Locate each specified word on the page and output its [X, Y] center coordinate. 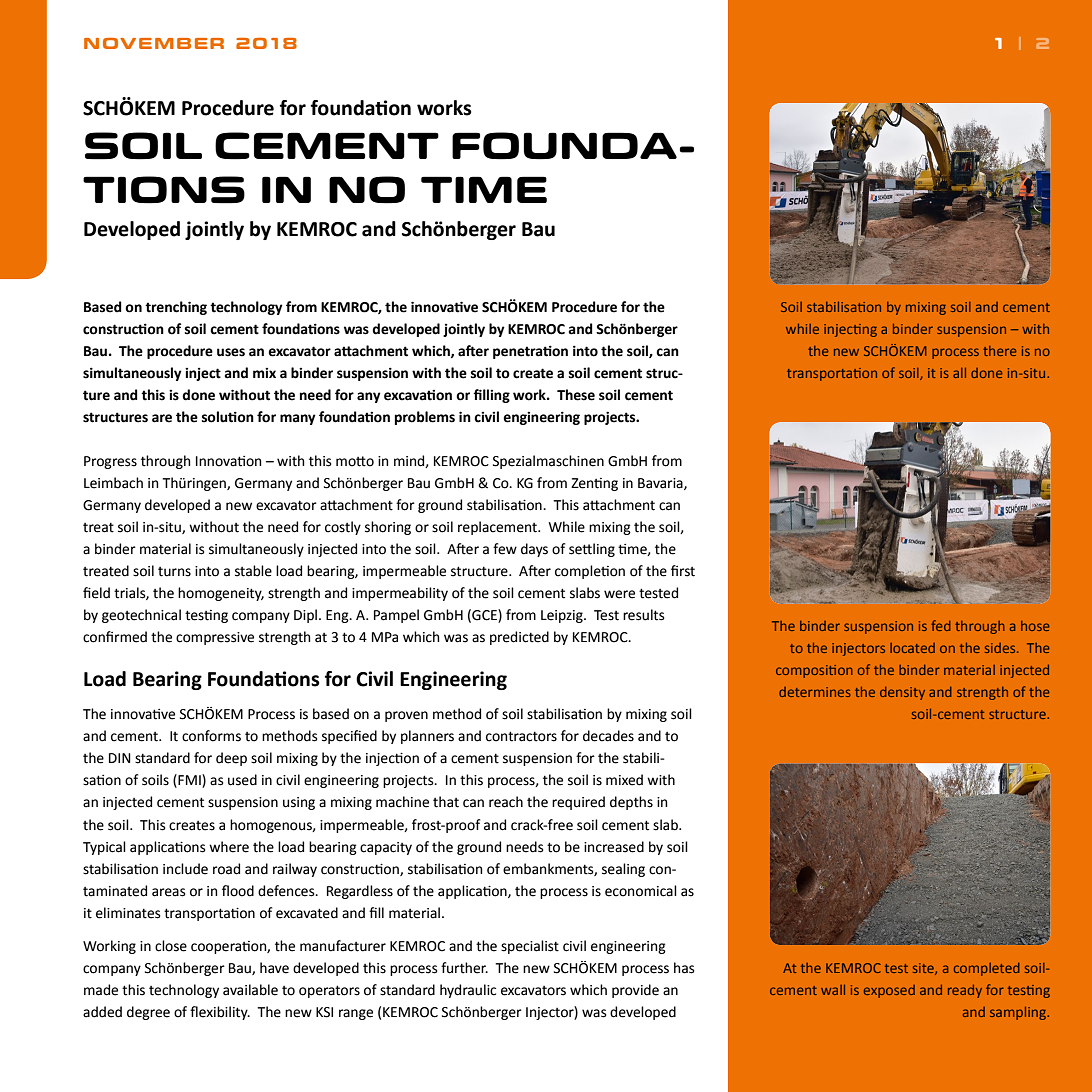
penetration [530, 352]
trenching [176, 308]
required [578, 803]
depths [631, 803]
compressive [215, 638]
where [229, 847]
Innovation [228, 461]
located [912, 648]
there [999, 351]
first [683, 571]
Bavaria [661, 484]
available [250, 990]
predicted [519, 638]
